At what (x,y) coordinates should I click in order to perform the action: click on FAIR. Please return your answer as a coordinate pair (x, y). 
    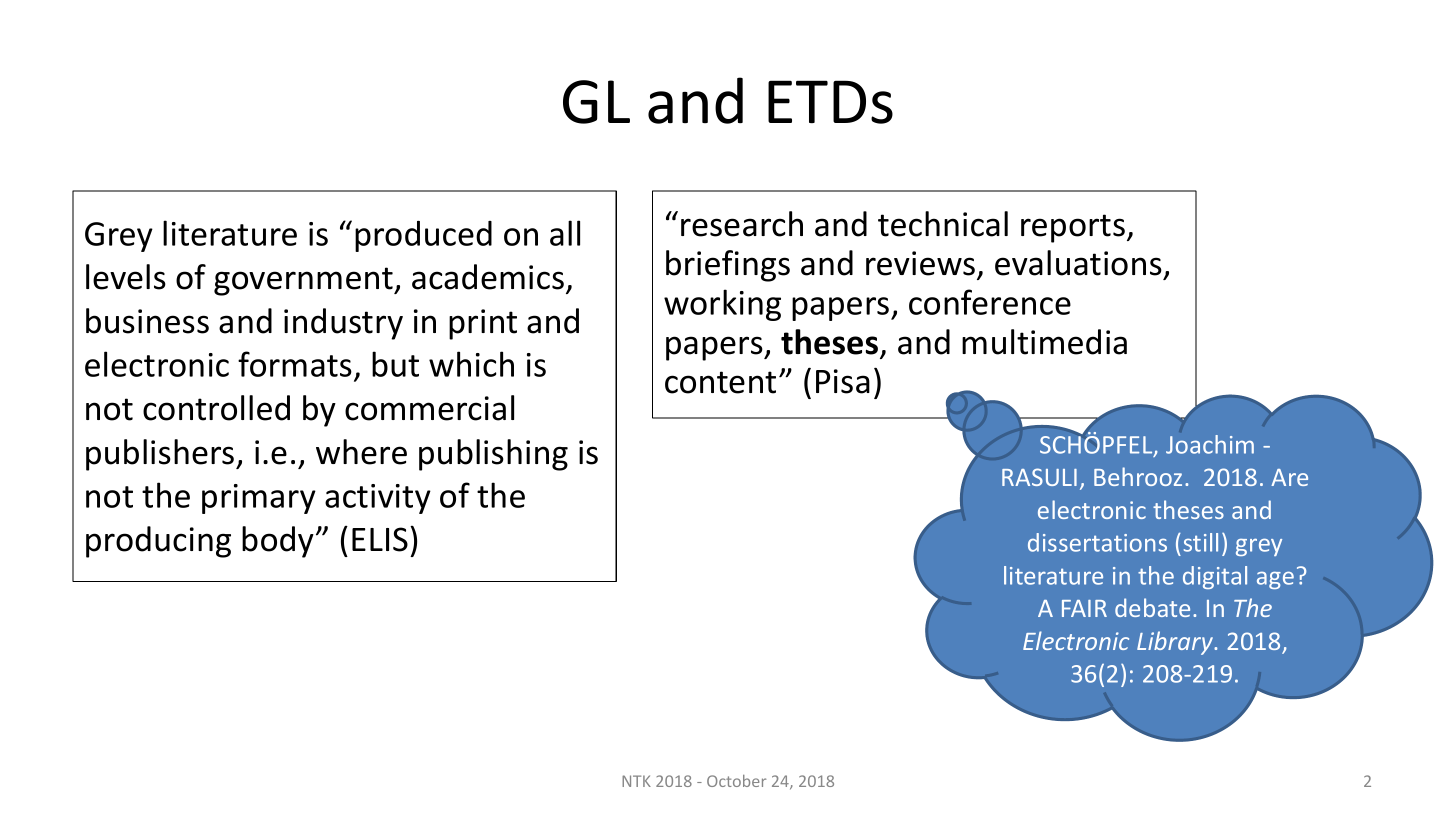
    Looking at the image, I should click on (1084, 608).
